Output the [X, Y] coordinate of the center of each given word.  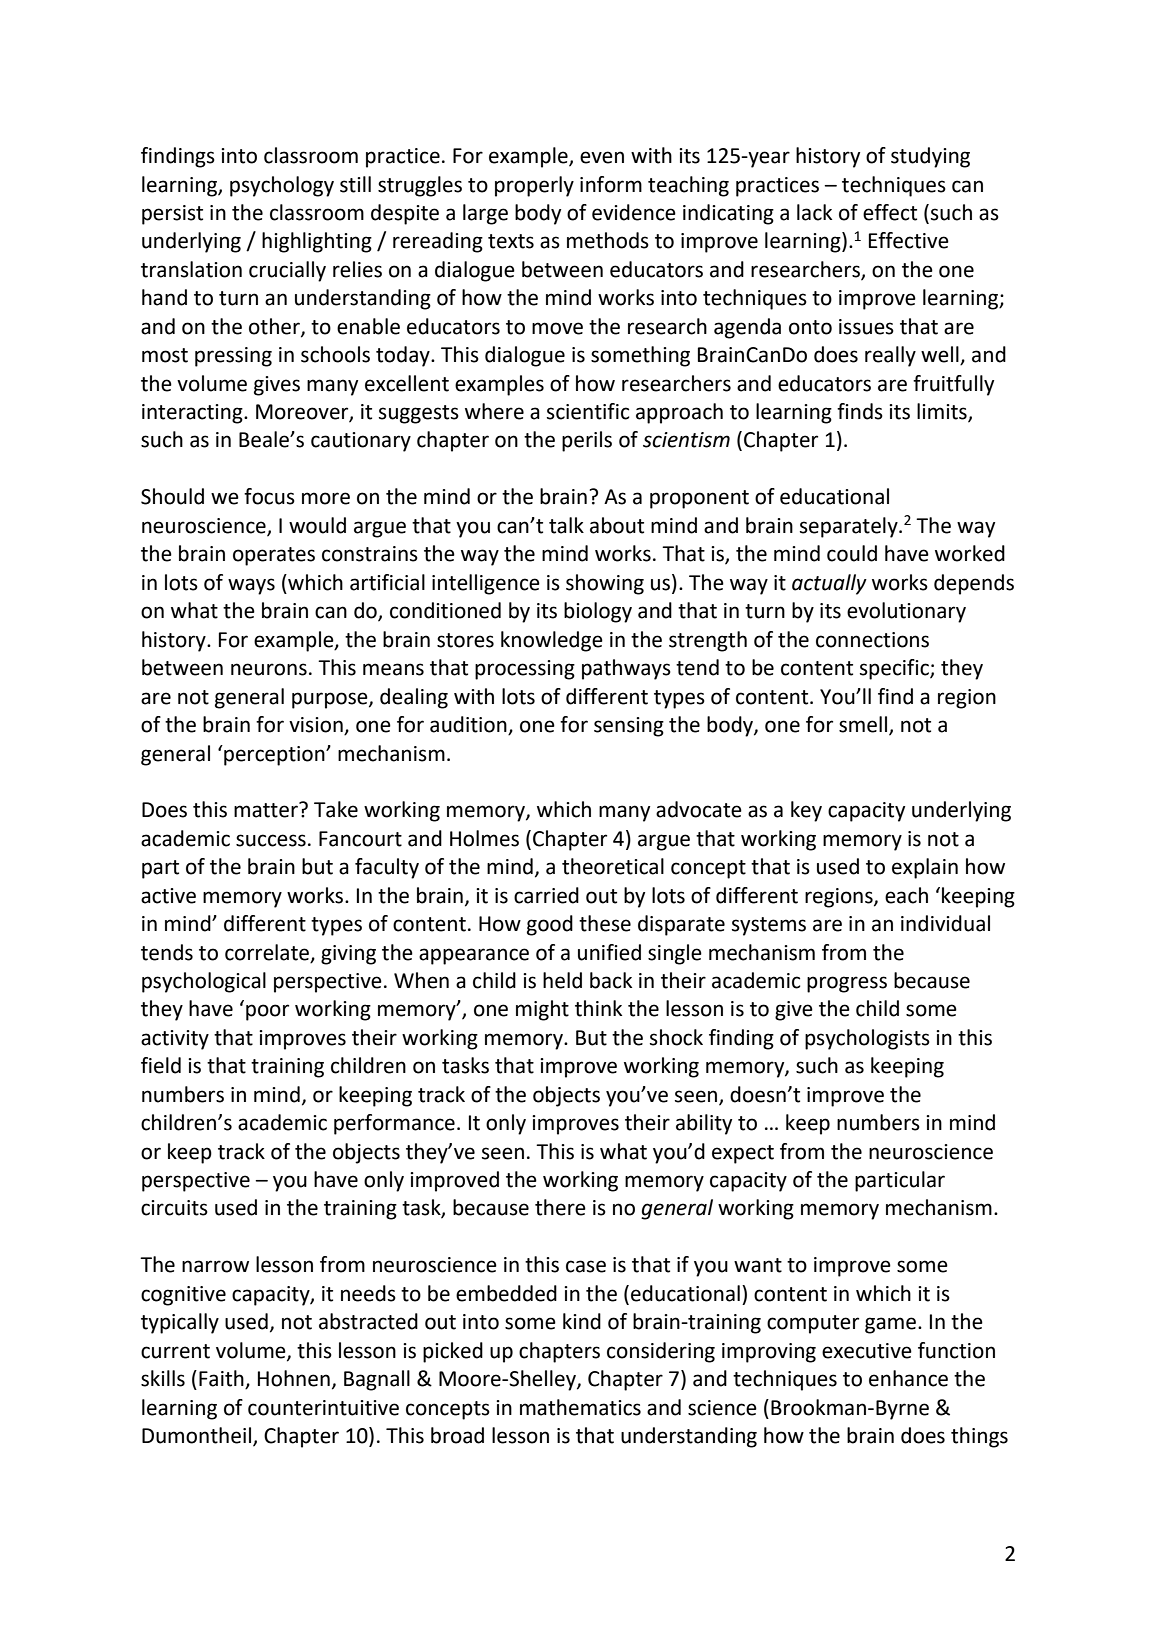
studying [930, 157]
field [161, 1065]
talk [566, 525]
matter [267, 810]
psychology [282, 186]
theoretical [613, 866]
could [852, 553]
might [542, 1010]
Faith [222, 1379]
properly [534, 186]
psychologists [867, 1039]
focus [269, 496]
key [806, 811]
